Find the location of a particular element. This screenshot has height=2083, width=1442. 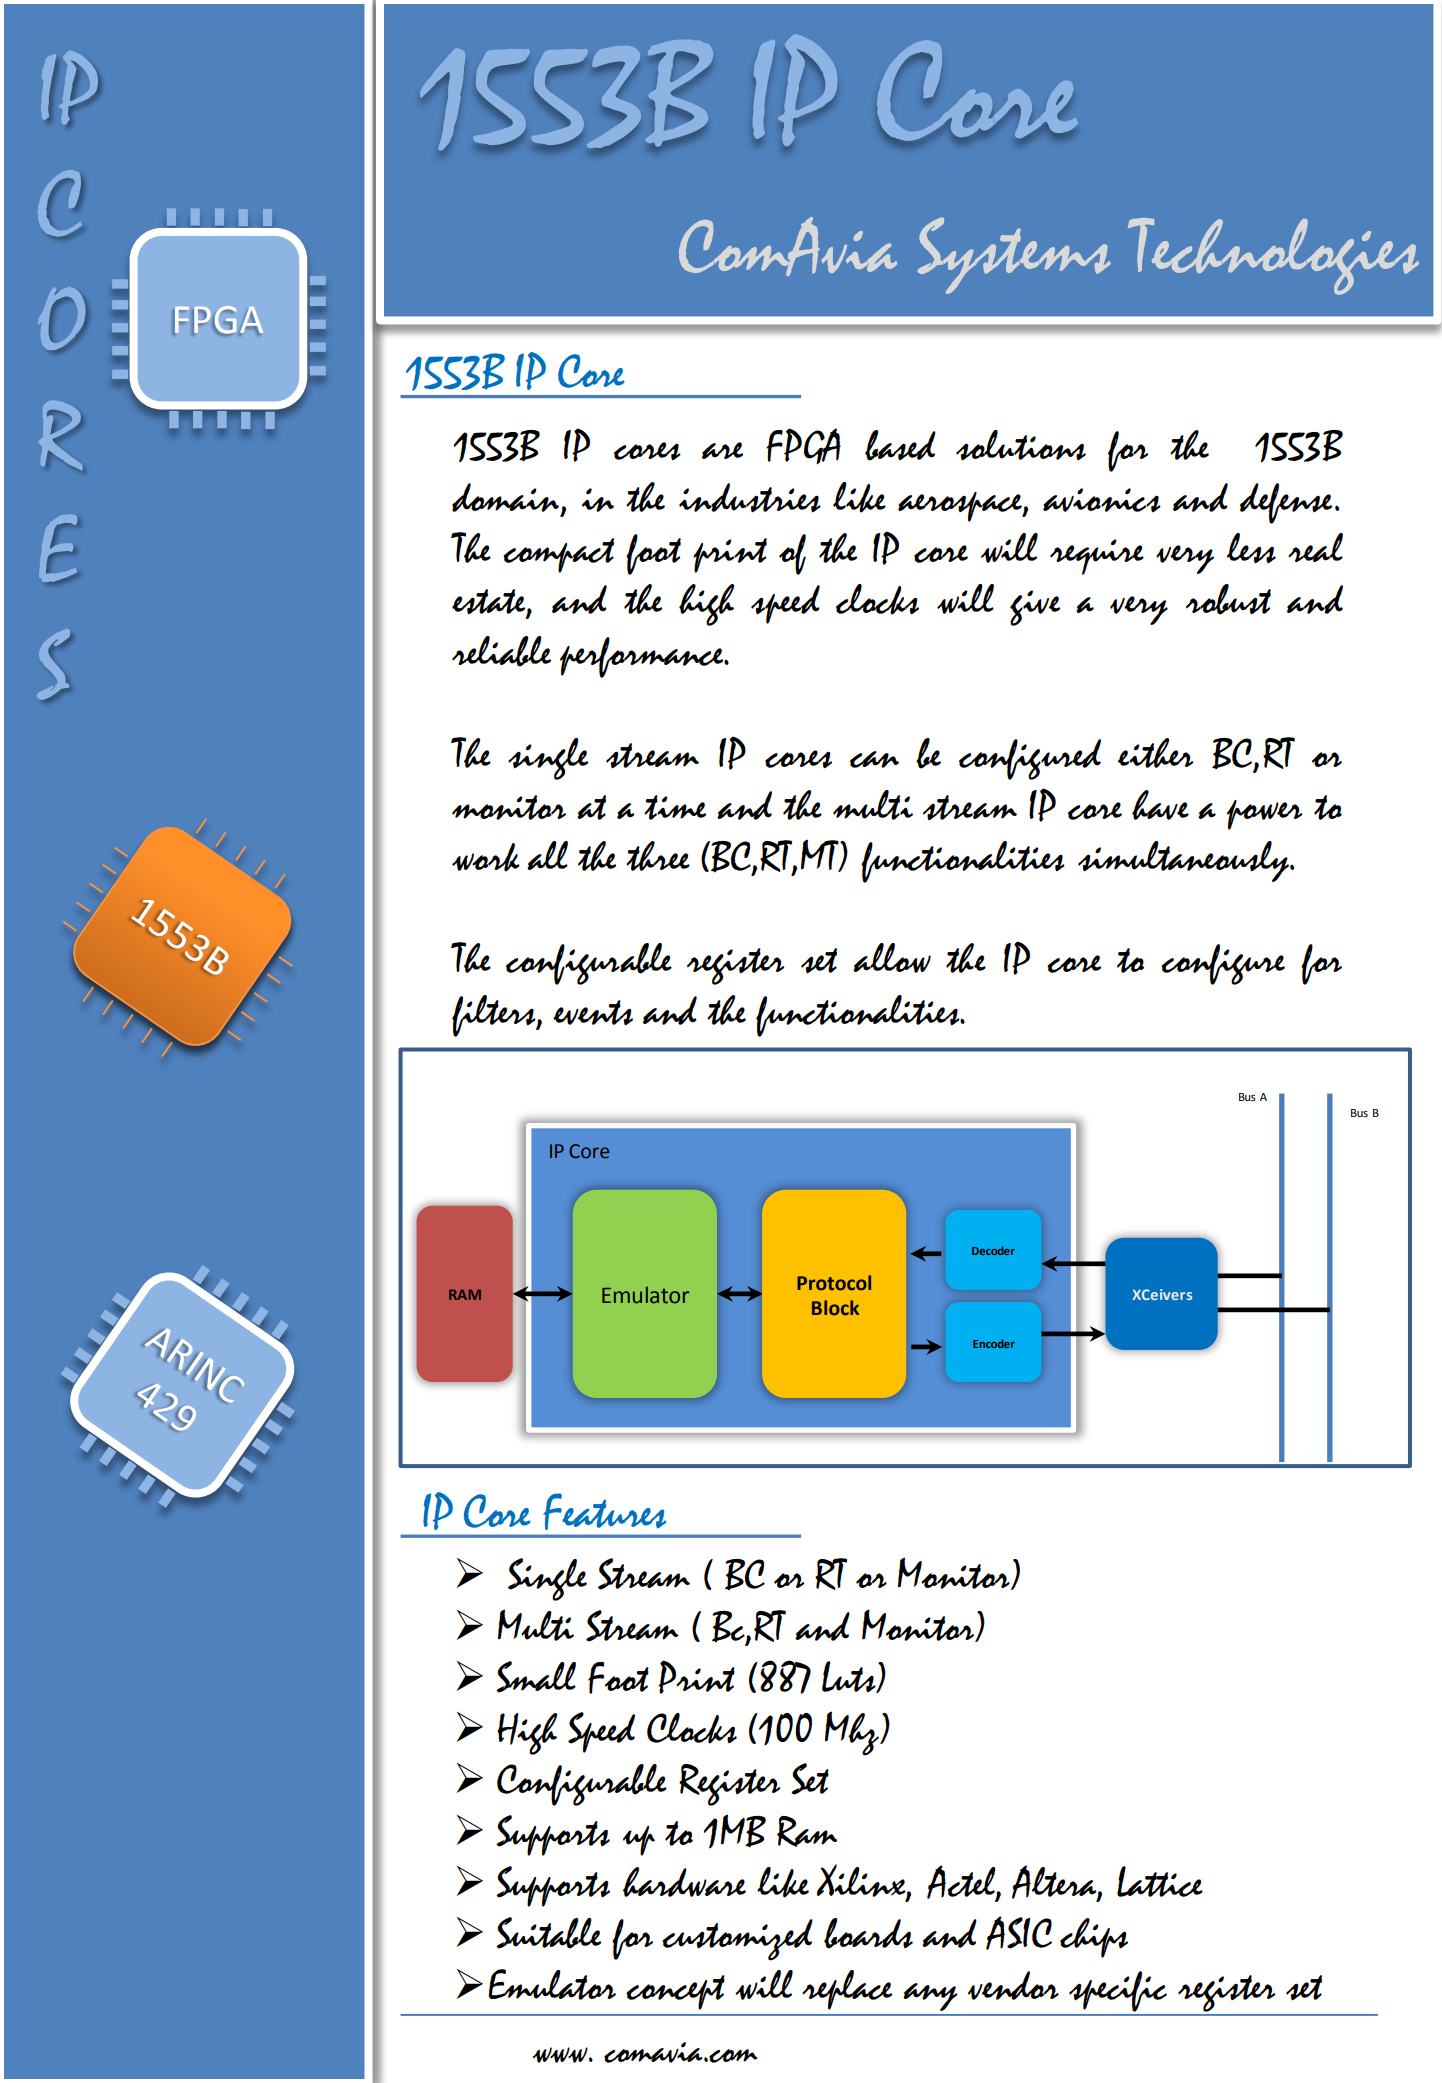

Technologies is located at coordinates (1273, 256).
